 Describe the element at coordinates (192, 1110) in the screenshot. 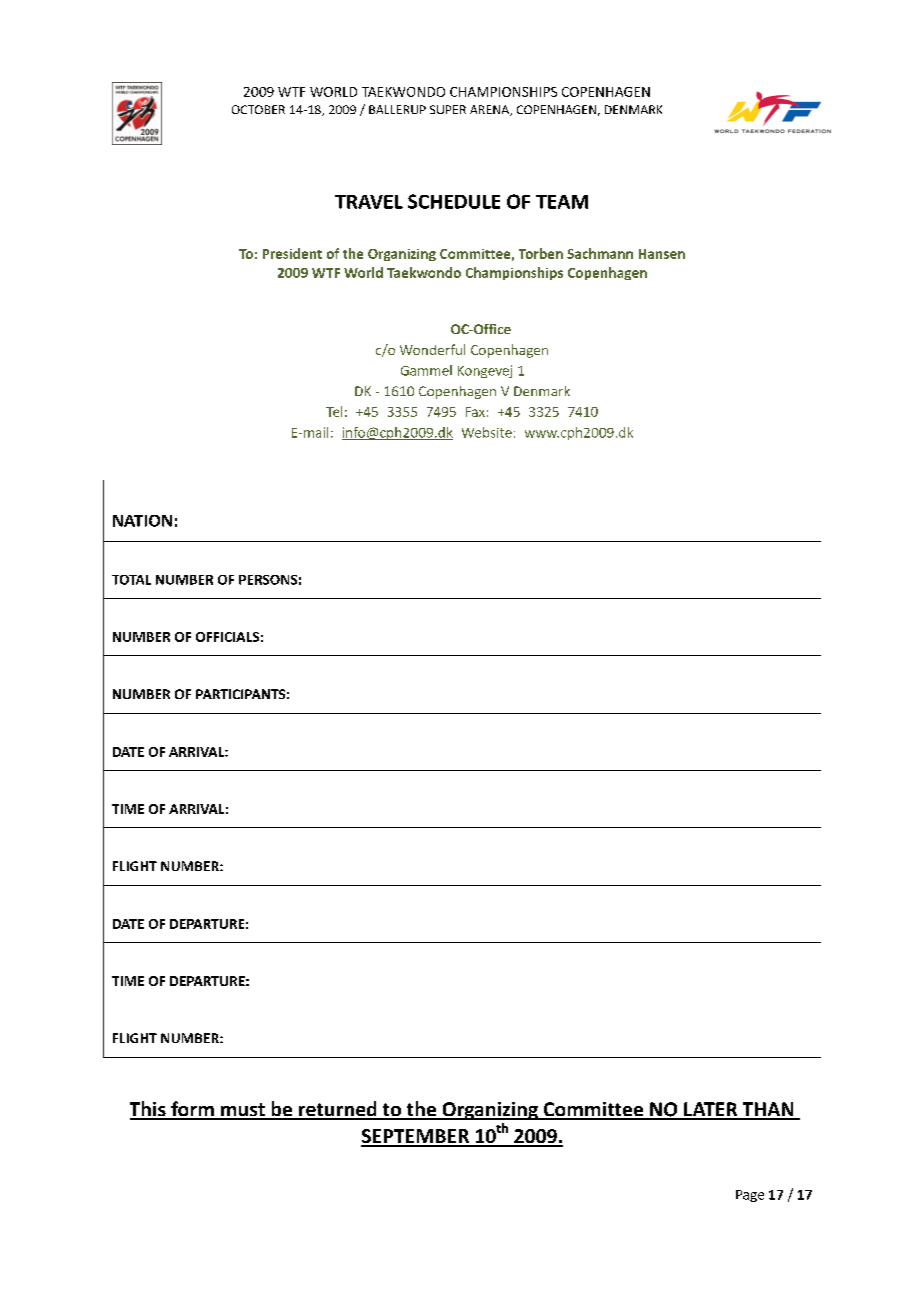

I see `form` at that location.
